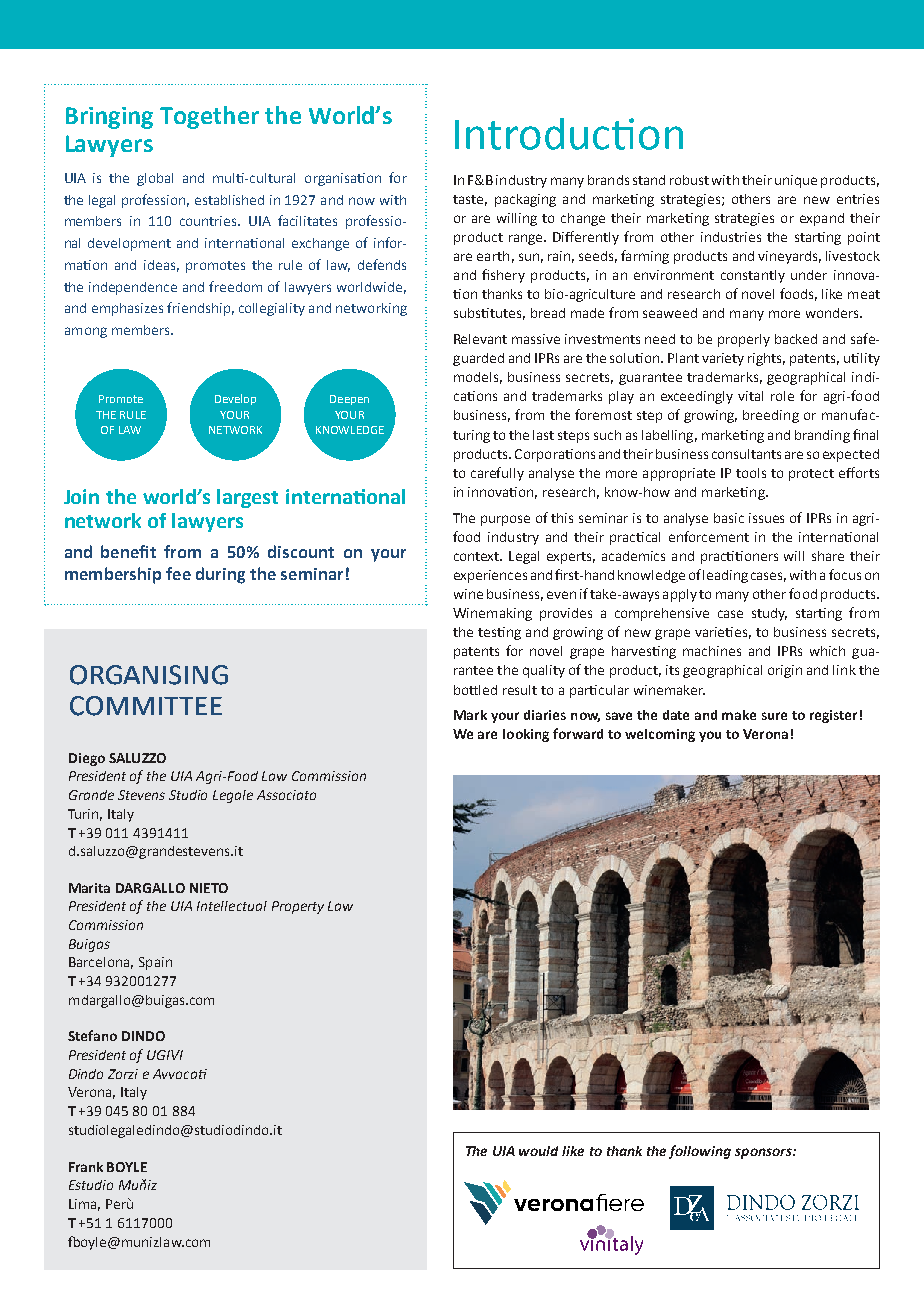 The height and width of the screenshot is (1308, 924). What do you see at coordinates (155, 179) in the screenshot?
I see `global` at bounding box center [155, 179].
